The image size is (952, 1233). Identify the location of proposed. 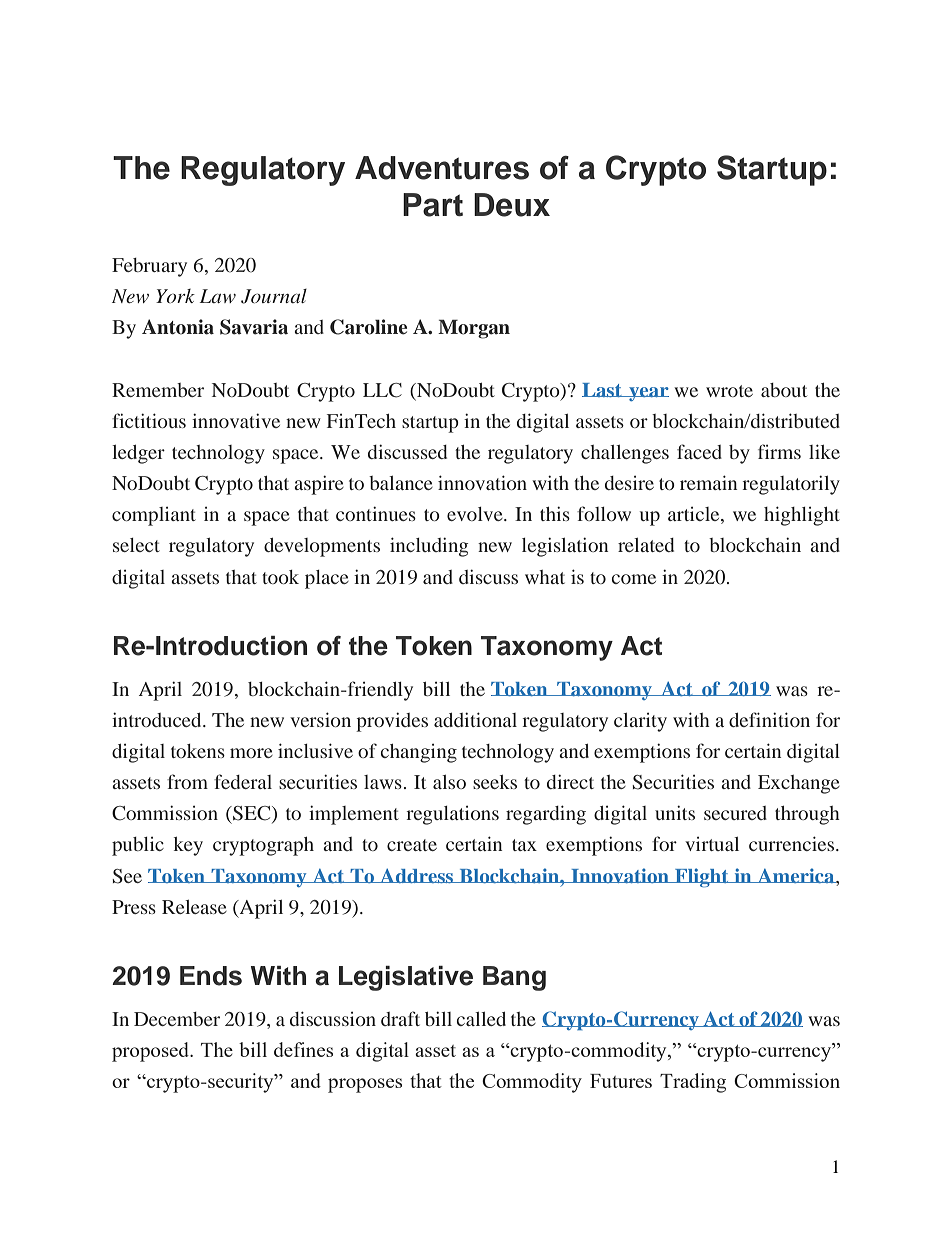
(152, 1052).
